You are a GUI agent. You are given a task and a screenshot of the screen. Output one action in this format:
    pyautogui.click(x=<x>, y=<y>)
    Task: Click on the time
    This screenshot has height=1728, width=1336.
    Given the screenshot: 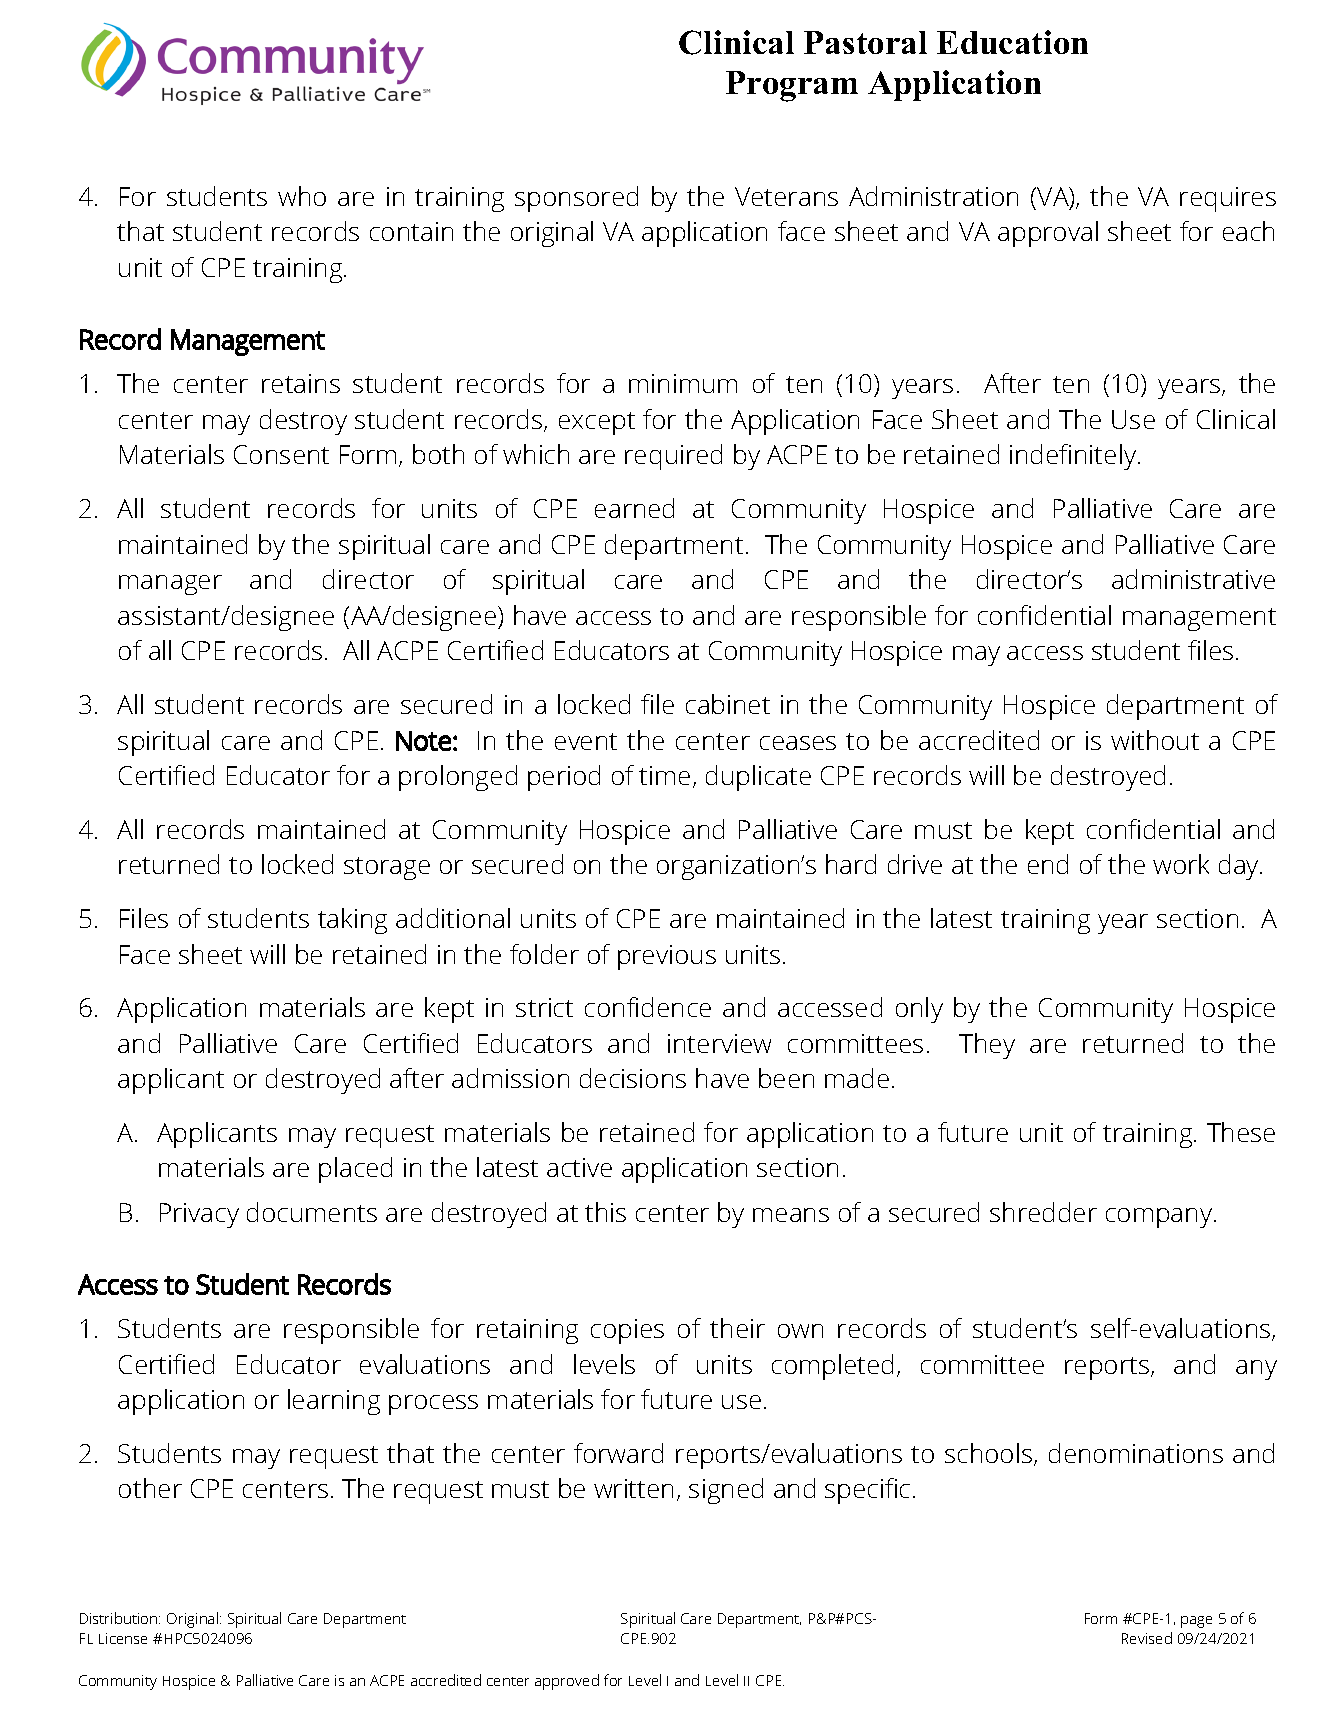 What is the action you would take?
    pyautogui.click(x=664, y=775)
